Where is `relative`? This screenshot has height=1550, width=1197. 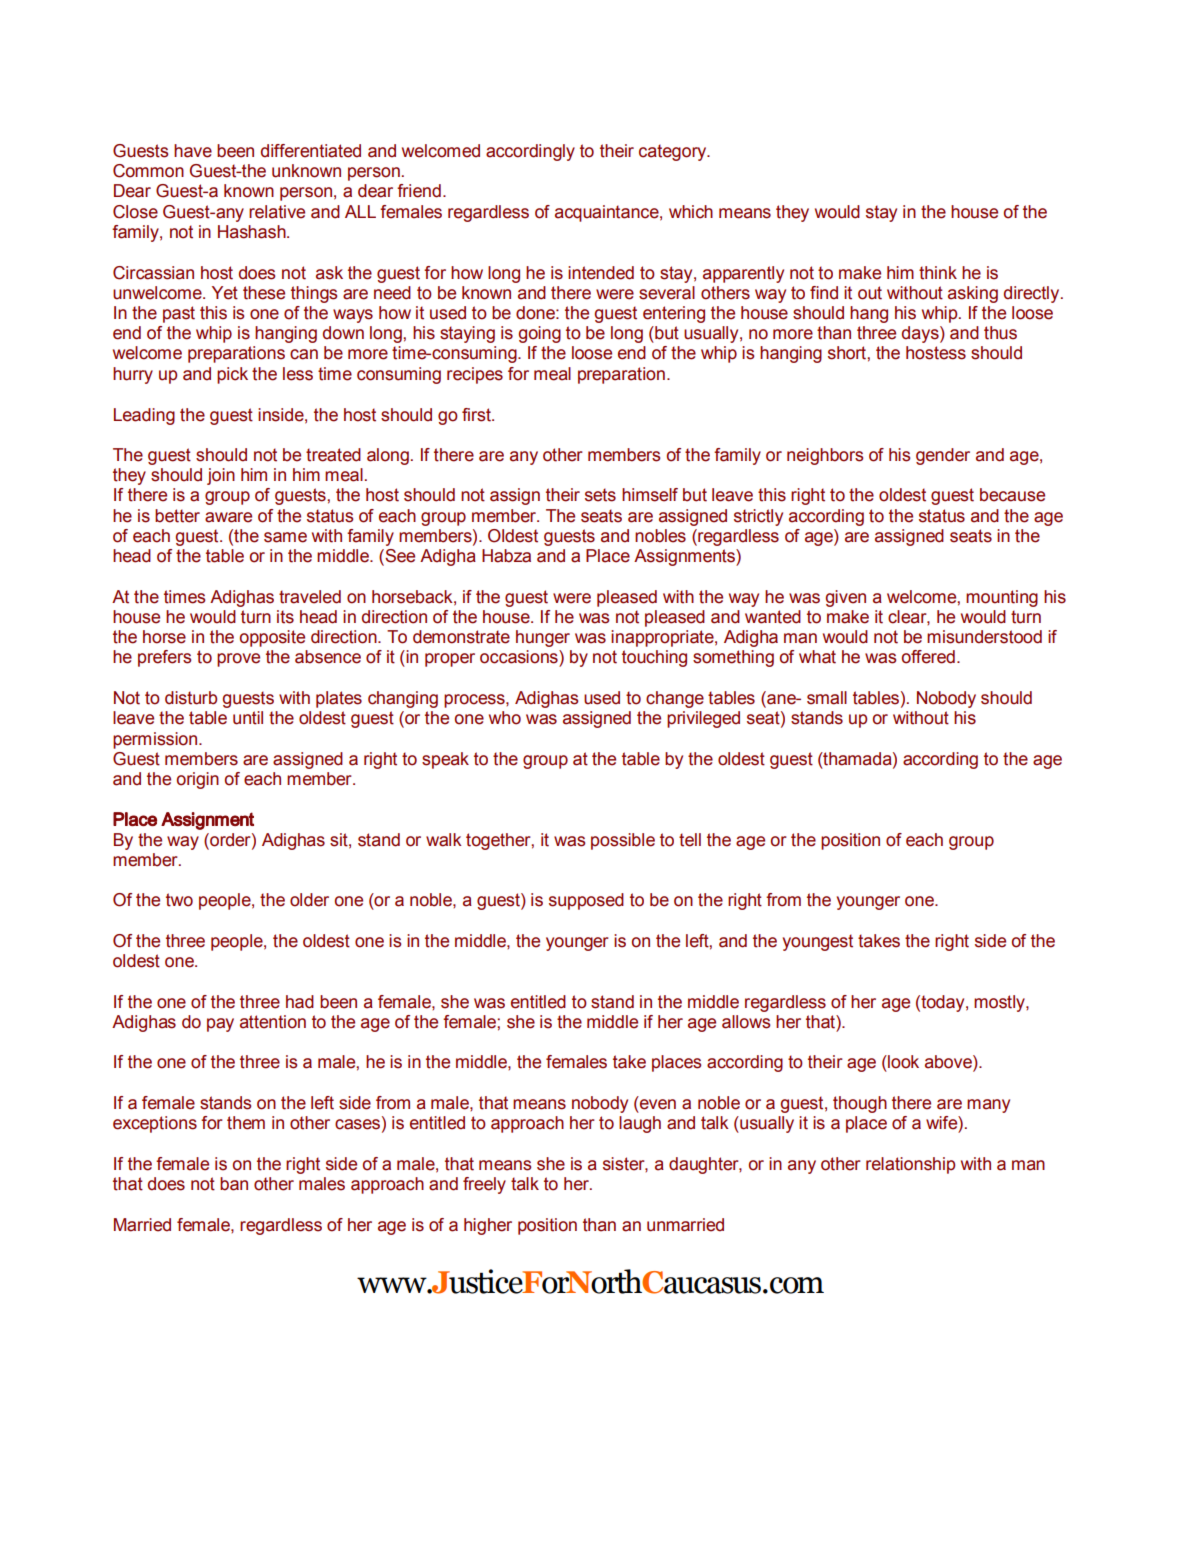 relative is located at coordinates (277, 212).
